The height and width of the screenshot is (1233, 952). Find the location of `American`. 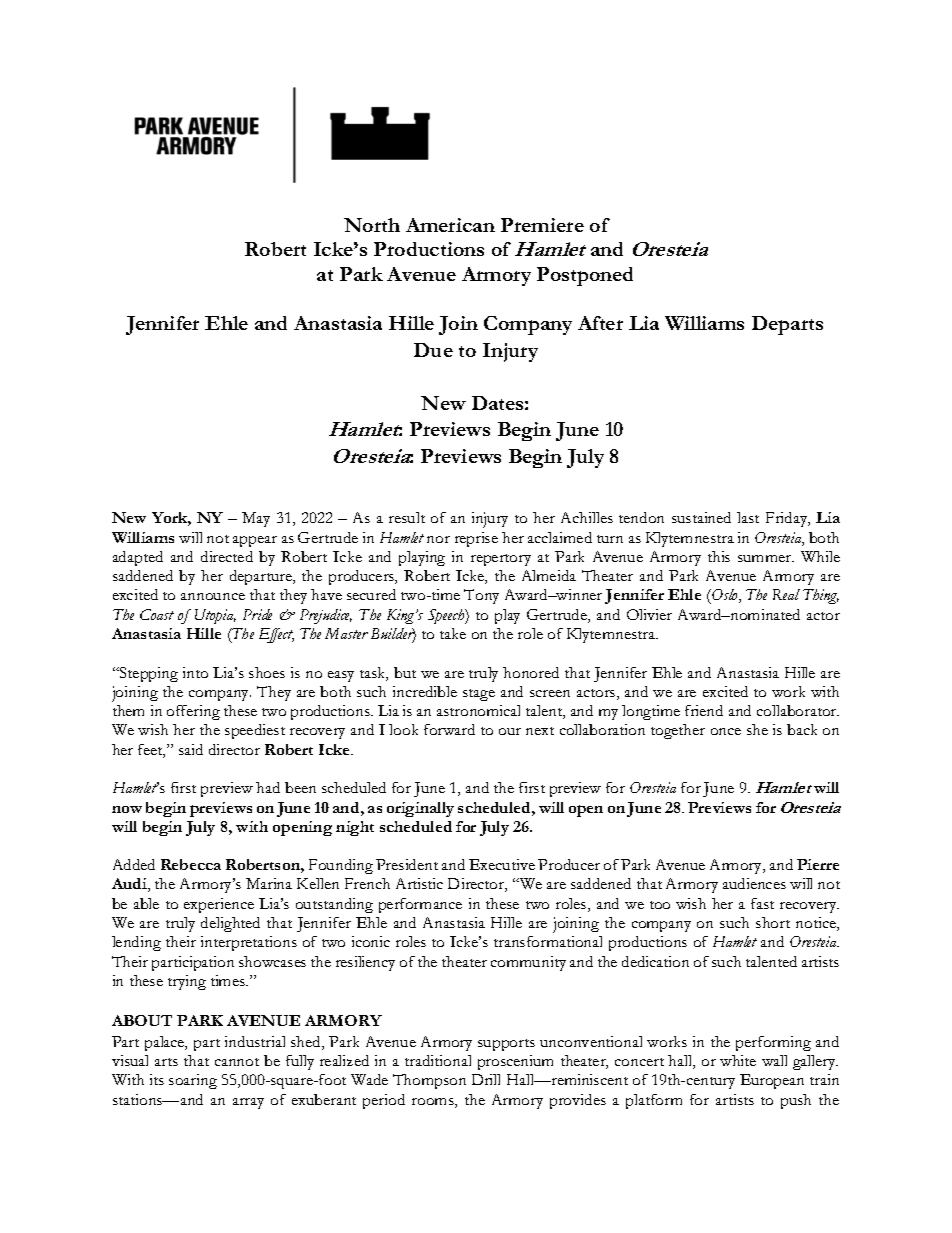

American is located at coordinates (450, 225).
